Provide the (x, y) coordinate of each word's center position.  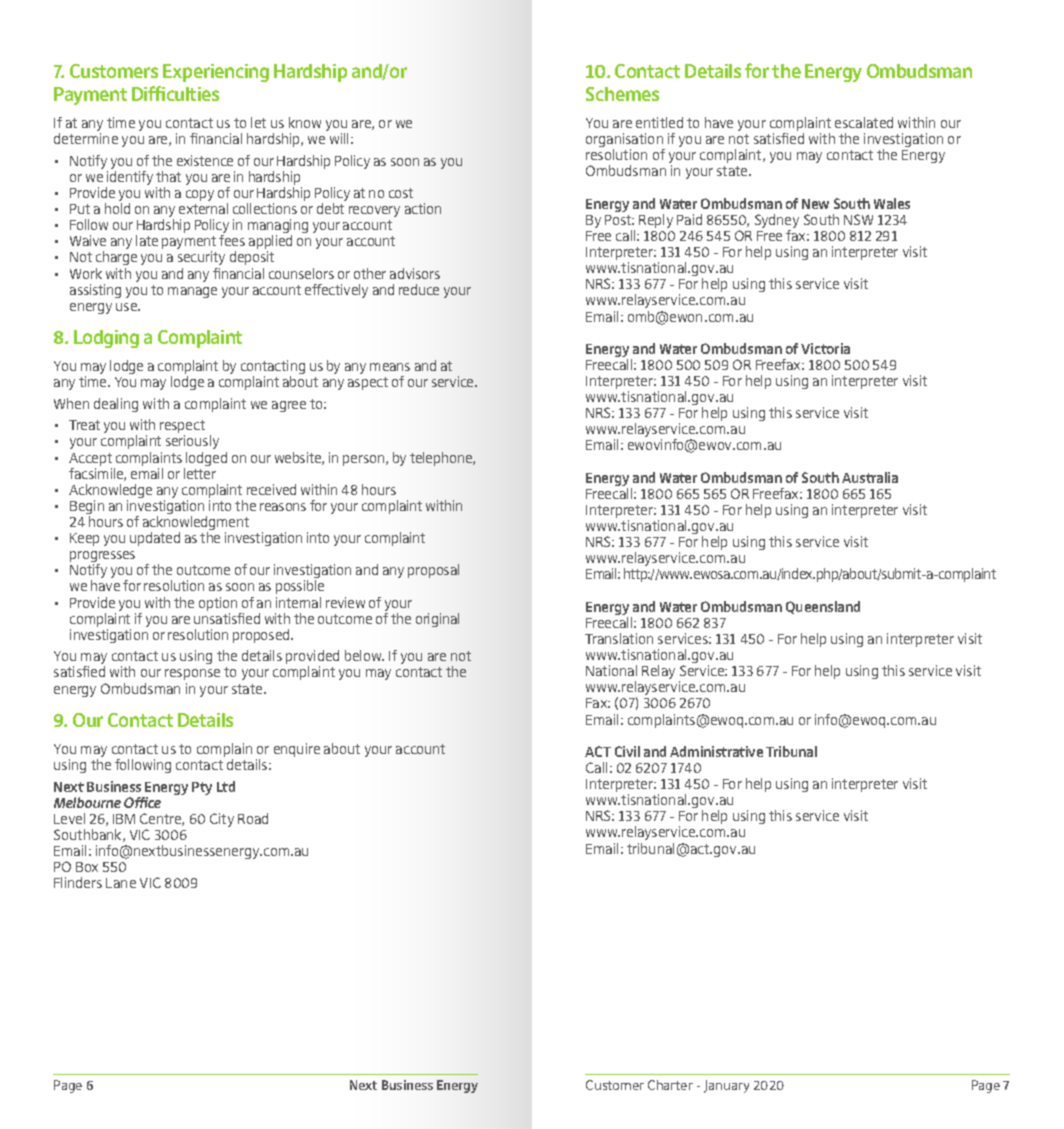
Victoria (825, 348)
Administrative (716, 751)
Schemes (622, 94)
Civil (627, 751)
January (726, 1086)
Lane (121, 883)
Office (142, 802)
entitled (659, 122)
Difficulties (175, 93)
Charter (670, 1085)
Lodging (106, 339)
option (219, 605)
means (390, 367)
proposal (433, 571)
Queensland (823, 607)
